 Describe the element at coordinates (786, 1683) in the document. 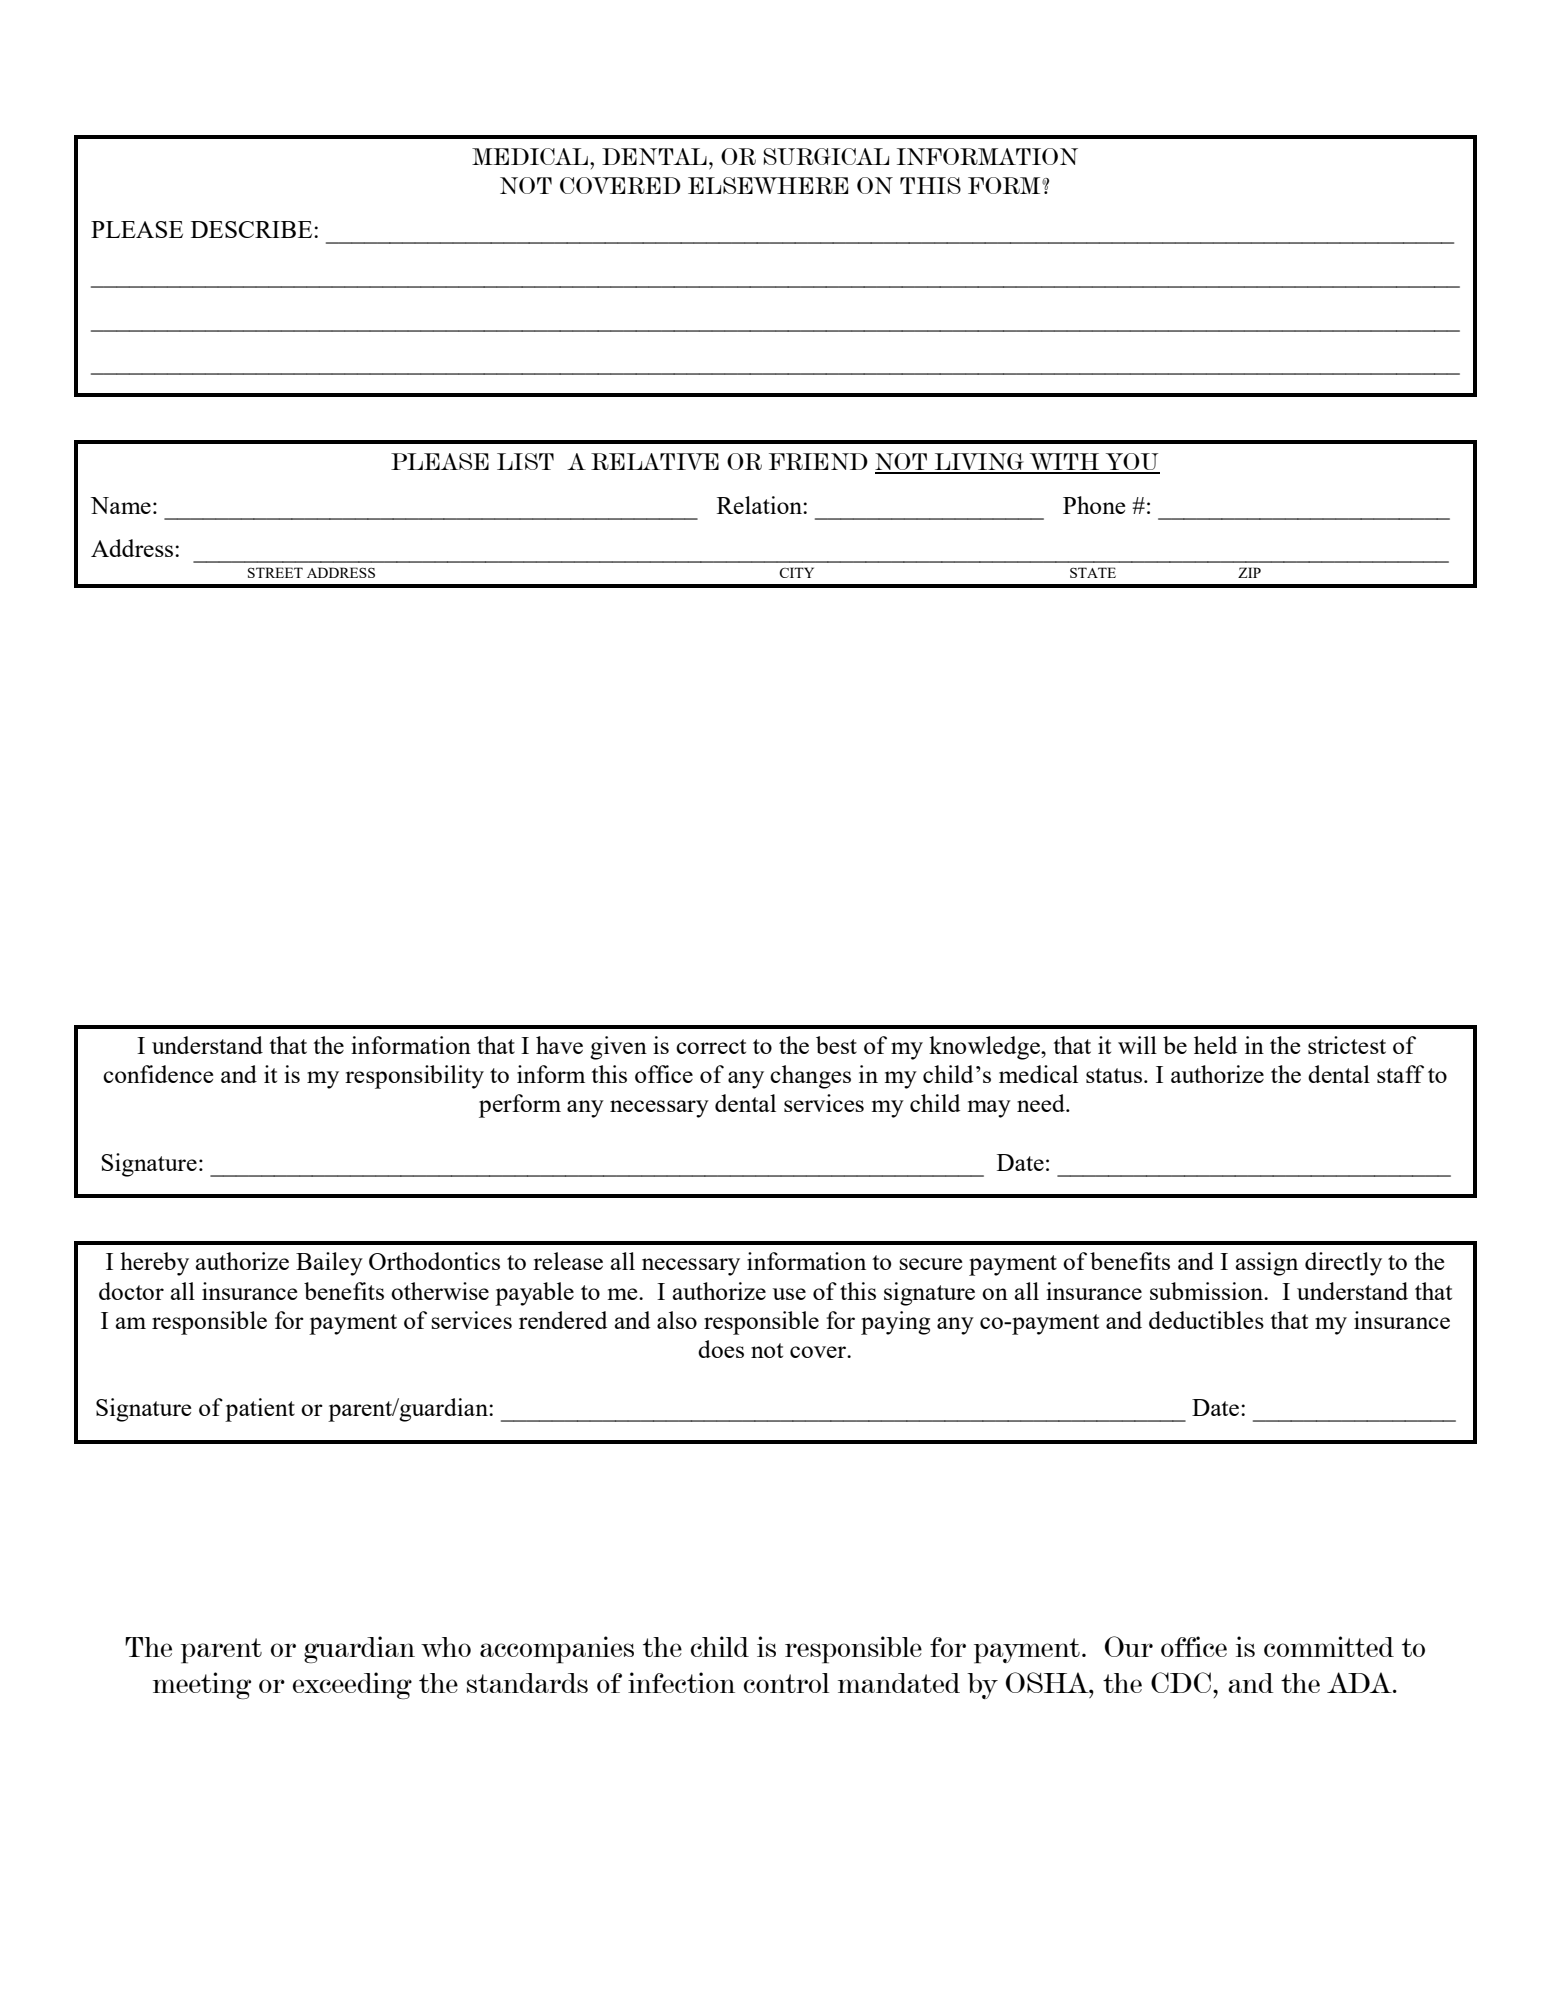

I see `control` at that location.
